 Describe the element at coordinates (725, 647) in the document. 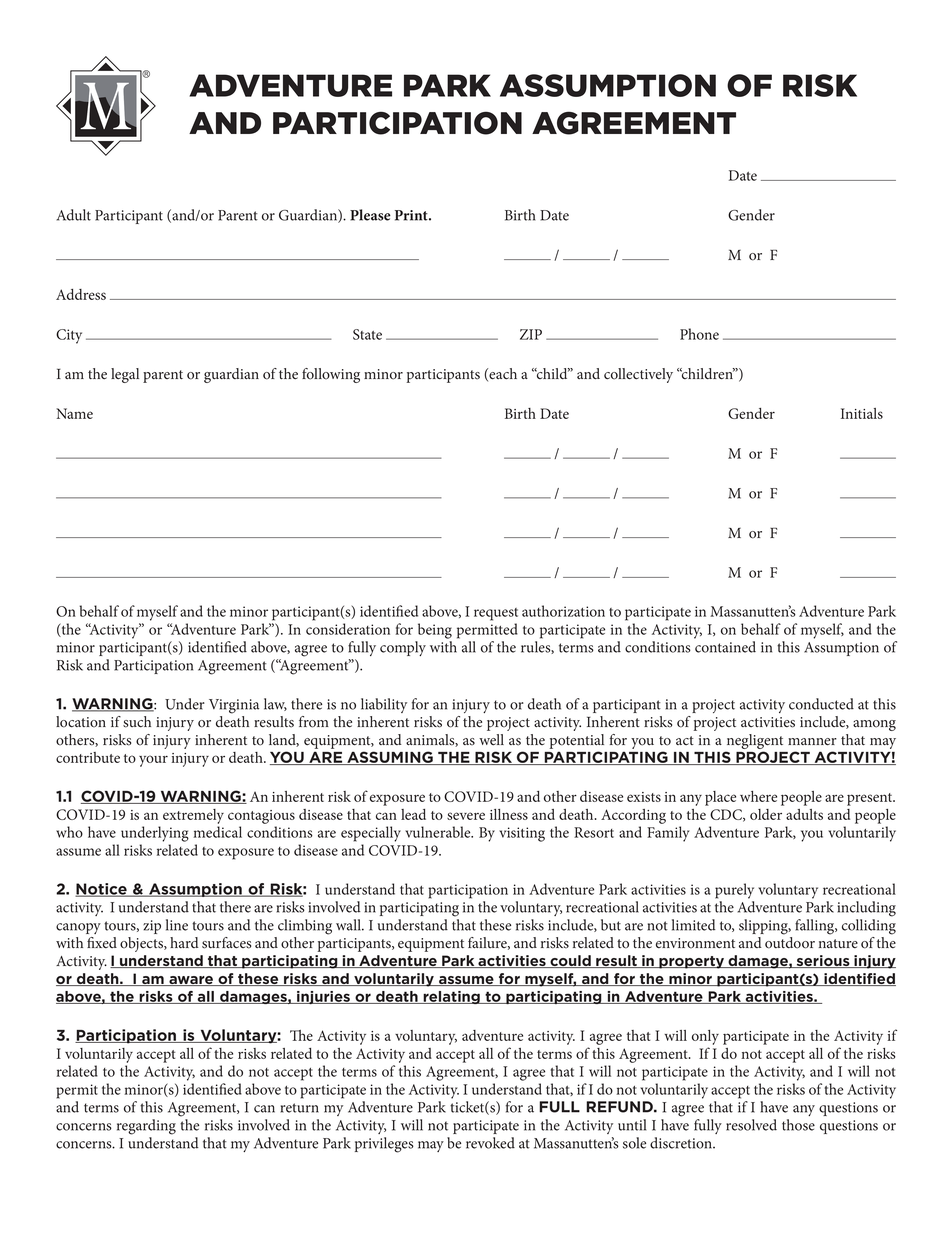

I see `contained` at that location.
